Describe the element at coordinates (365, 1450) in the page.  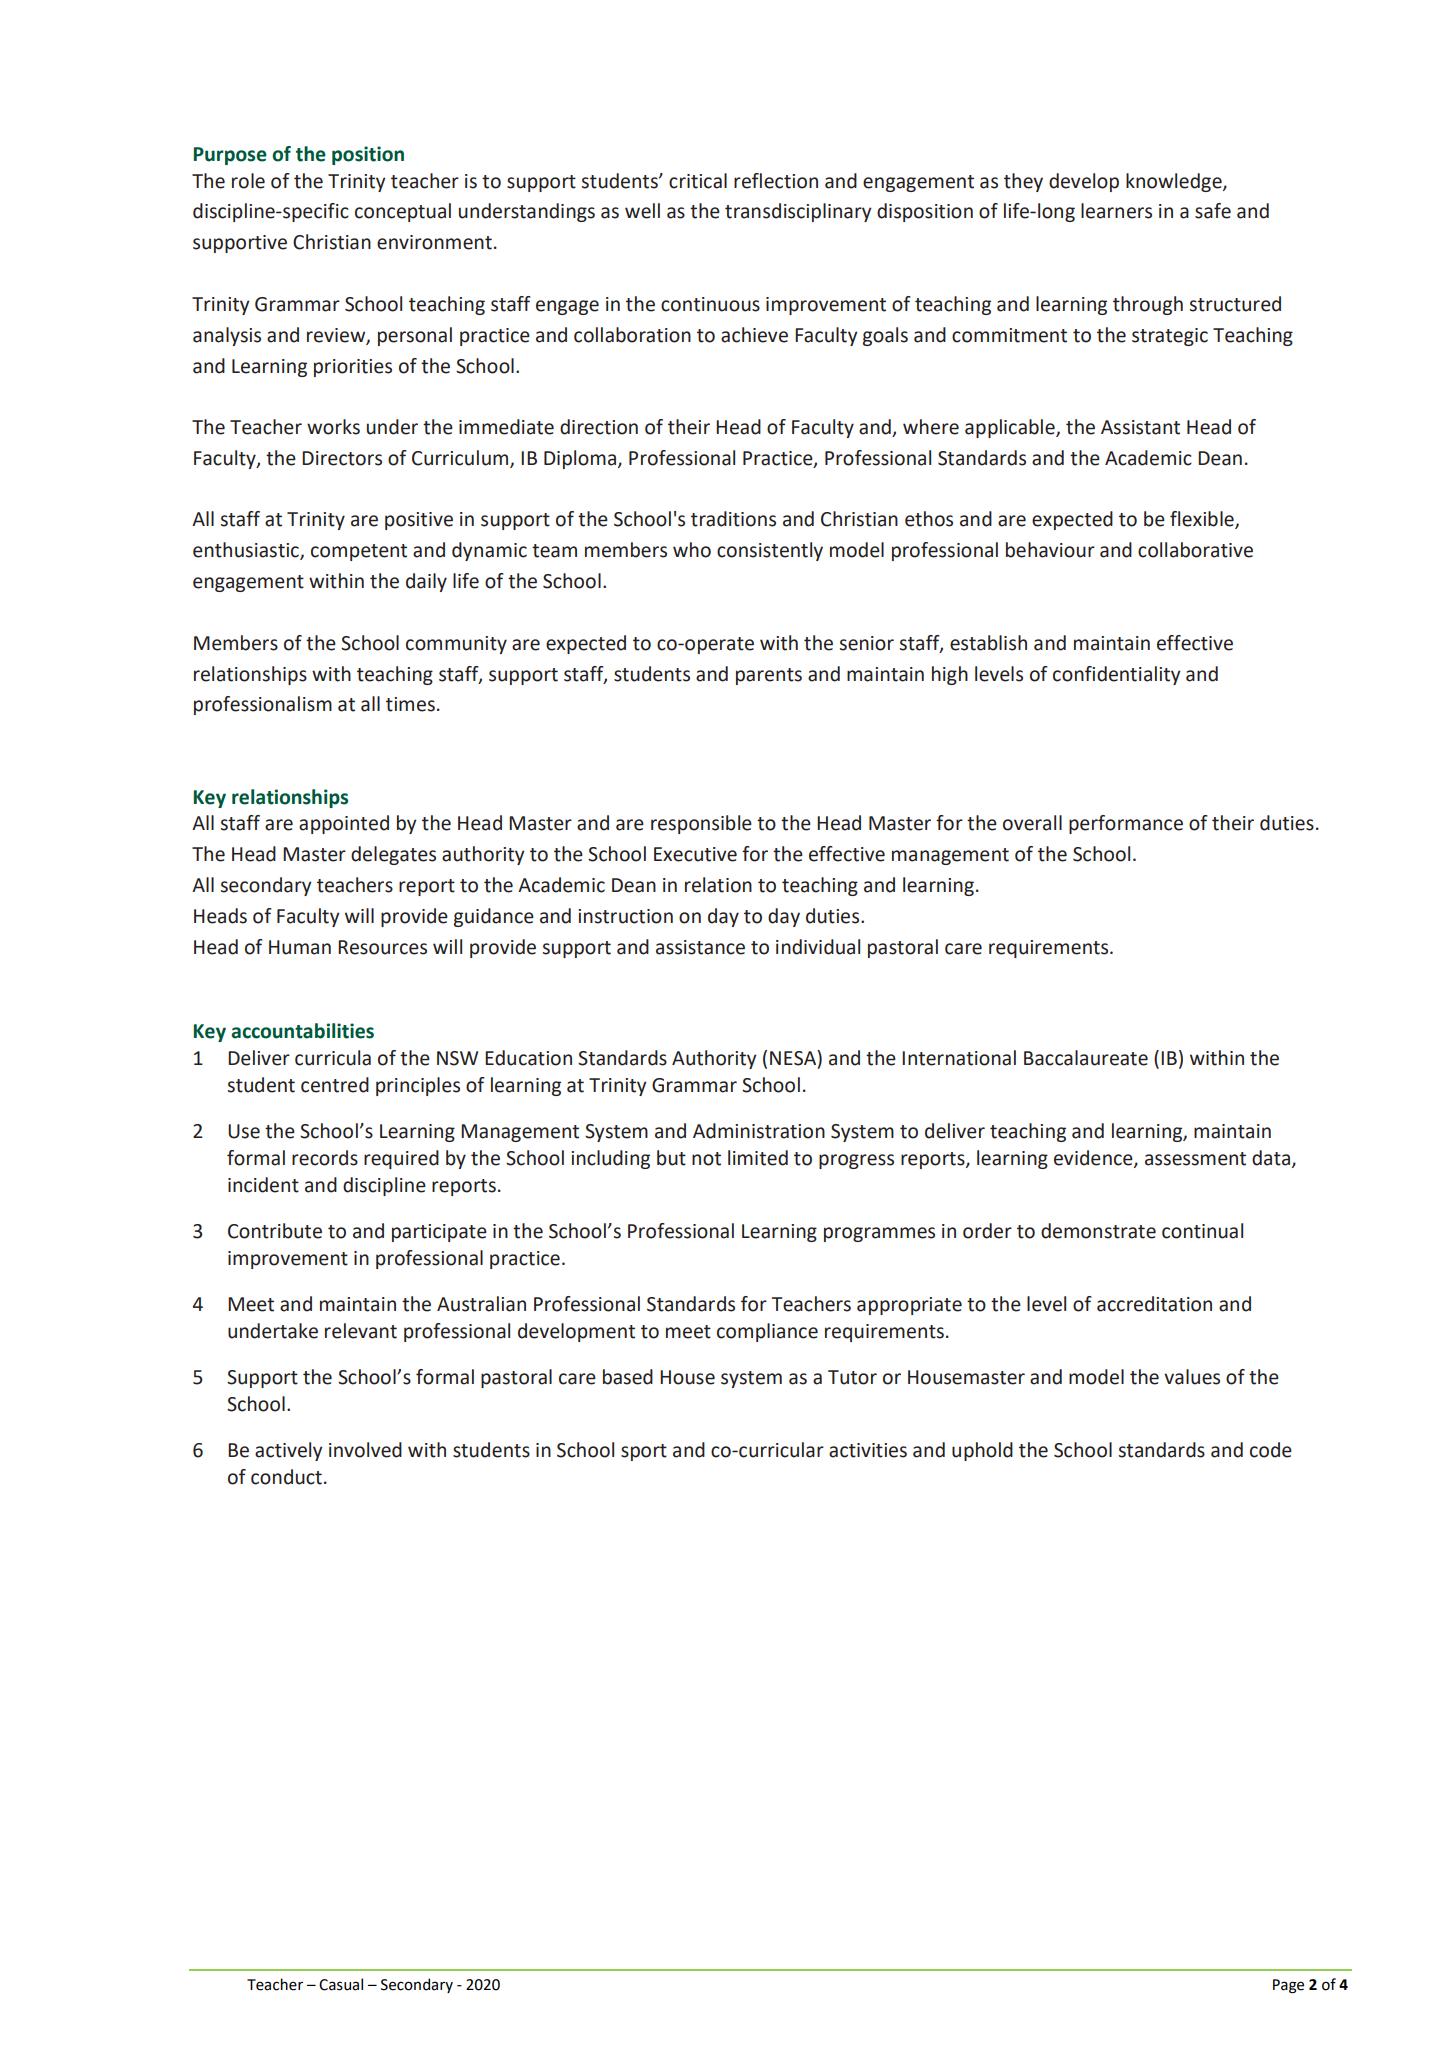
I see `involved` at that location.
